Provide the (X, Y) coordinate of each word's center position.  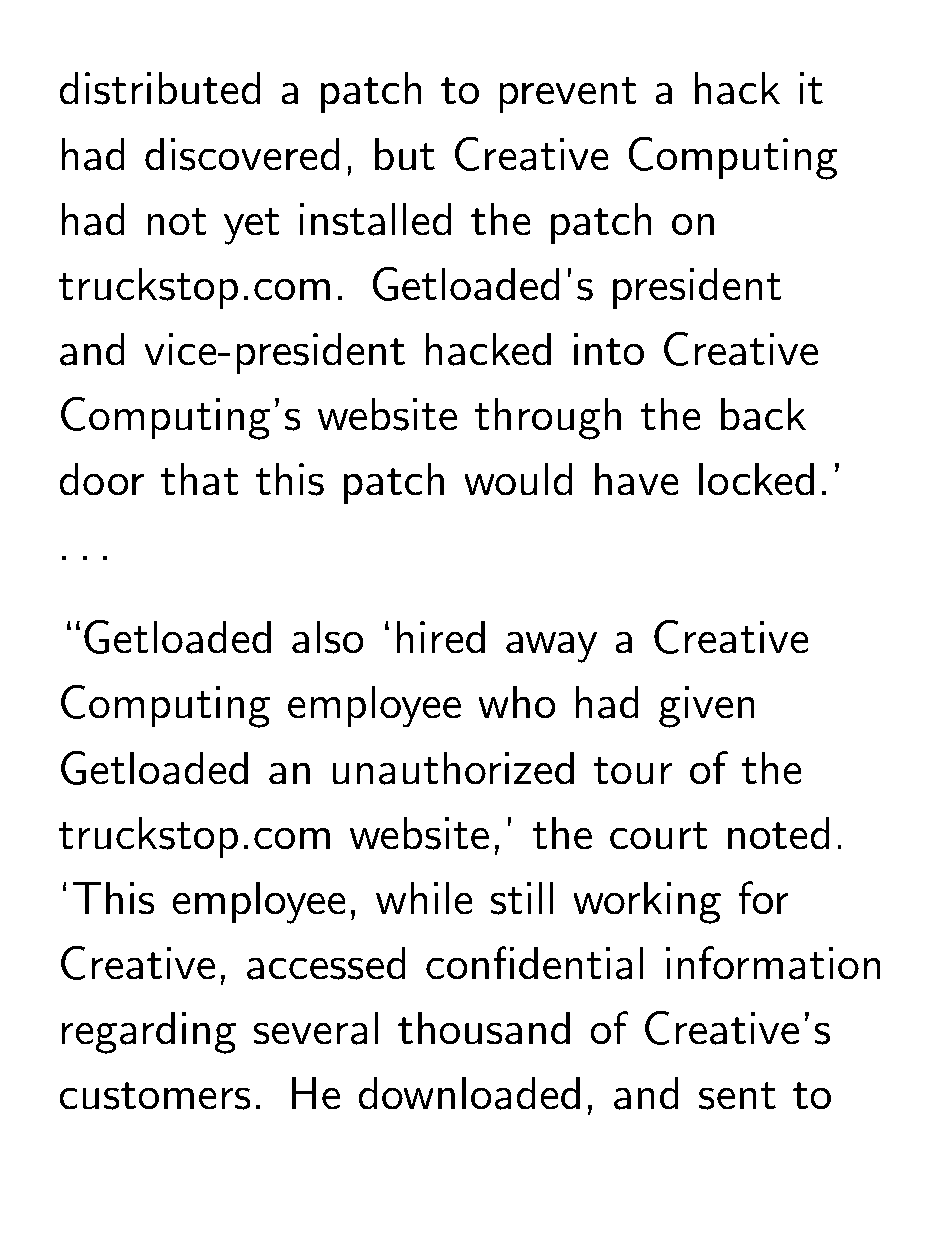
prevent (568, 95)
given (707, 707)
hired (440, 637)
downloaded (469, 1093)
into (609, 349)
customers (155, 1096)
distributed (159, 88)
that (200, 479)
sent (737, 1096)
